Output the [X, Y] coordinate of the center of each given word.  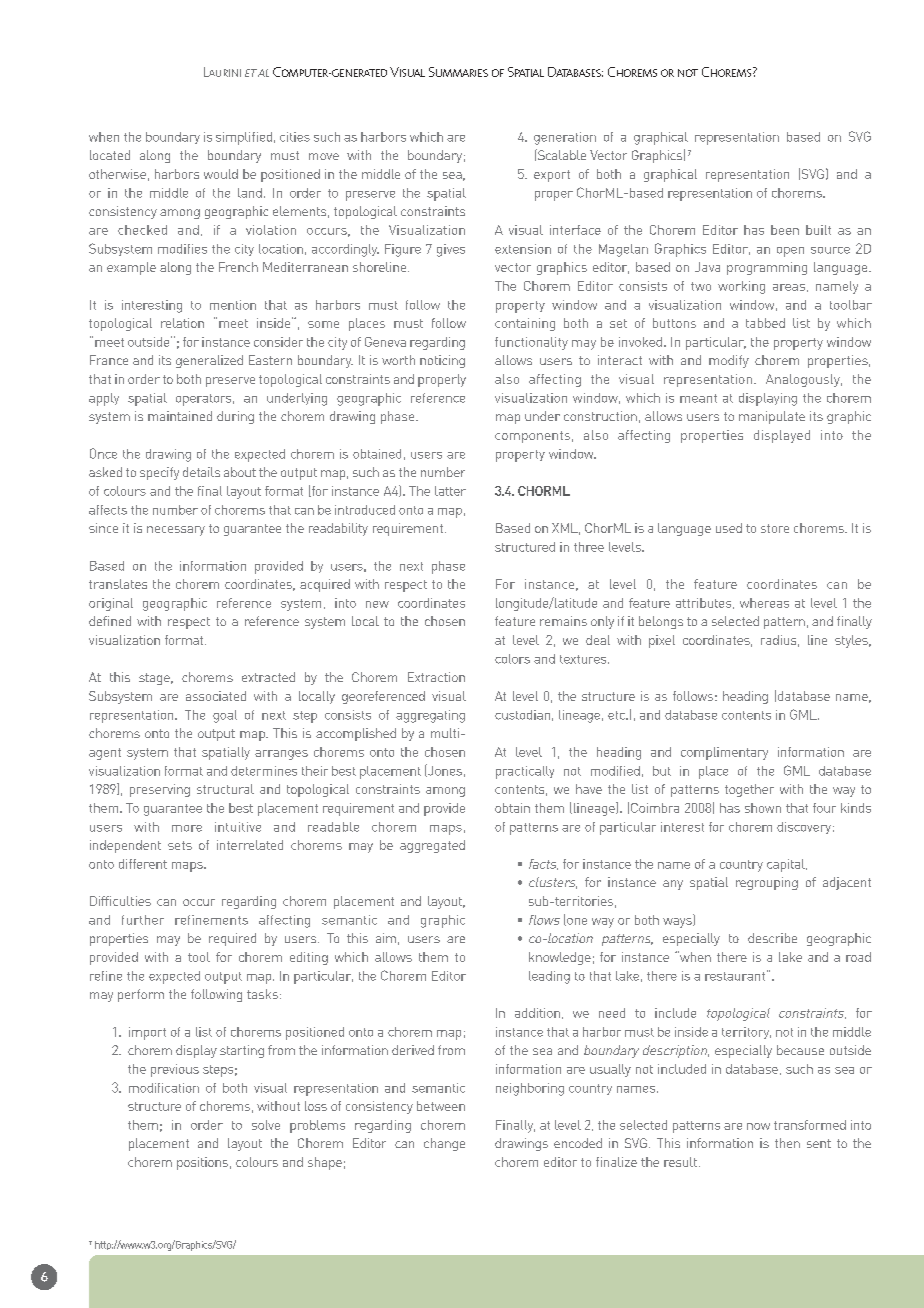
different [143, 864]
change [444, 1144]
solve [266, 1125]
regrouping [767, 883]
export [552, 176]
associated [216, 696]
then [787, 1143]
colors [512, 659]
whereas [764, 603]
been [785, 230]
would [221, 174]
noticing [442, 361]
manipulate [772, 417]
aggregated [432, 846]
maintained [180, 416]
